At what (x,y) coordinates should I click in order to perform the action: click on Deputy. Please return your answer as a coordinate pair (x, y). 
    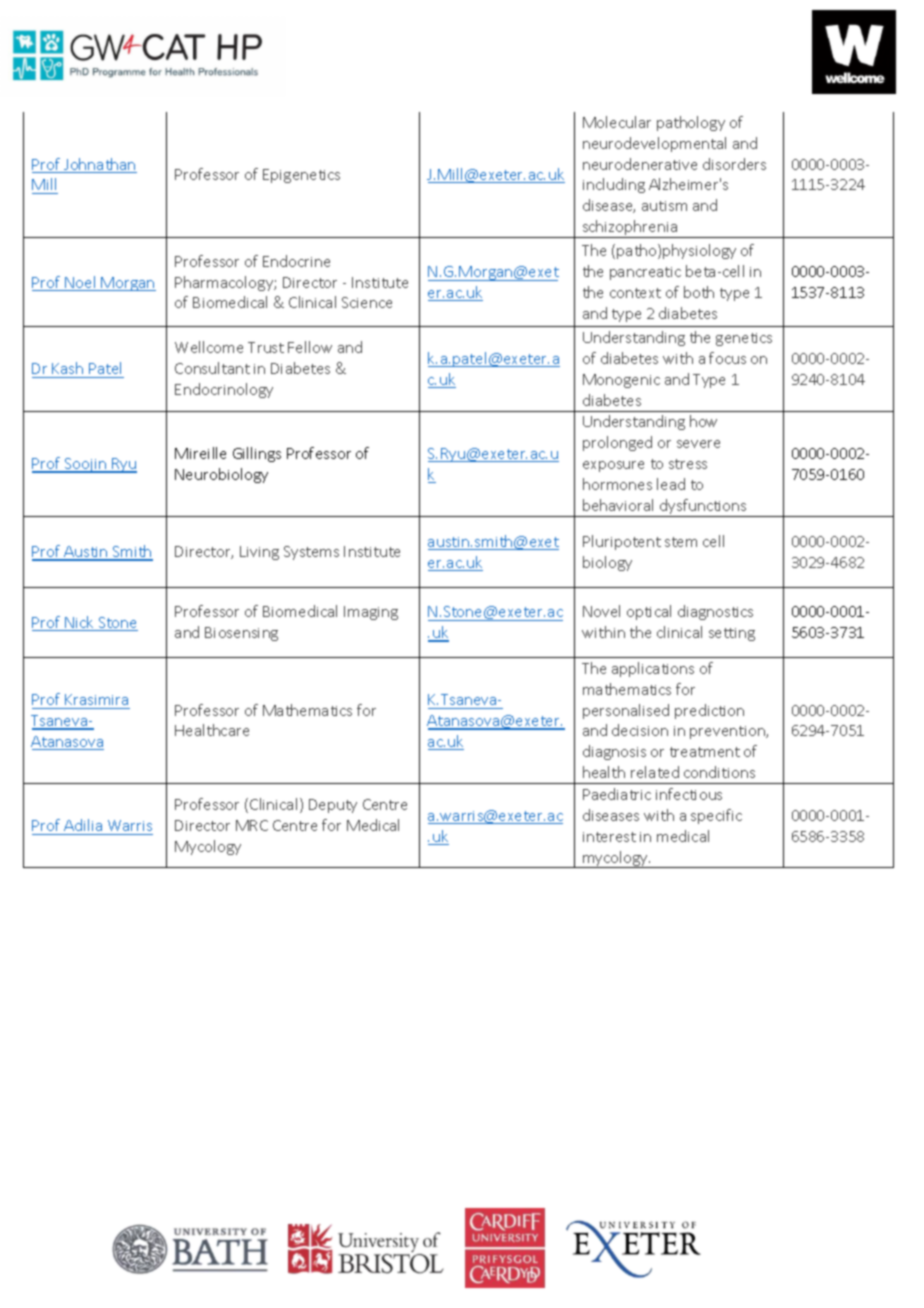
    Looking at the image, I should click on (333, 806).
